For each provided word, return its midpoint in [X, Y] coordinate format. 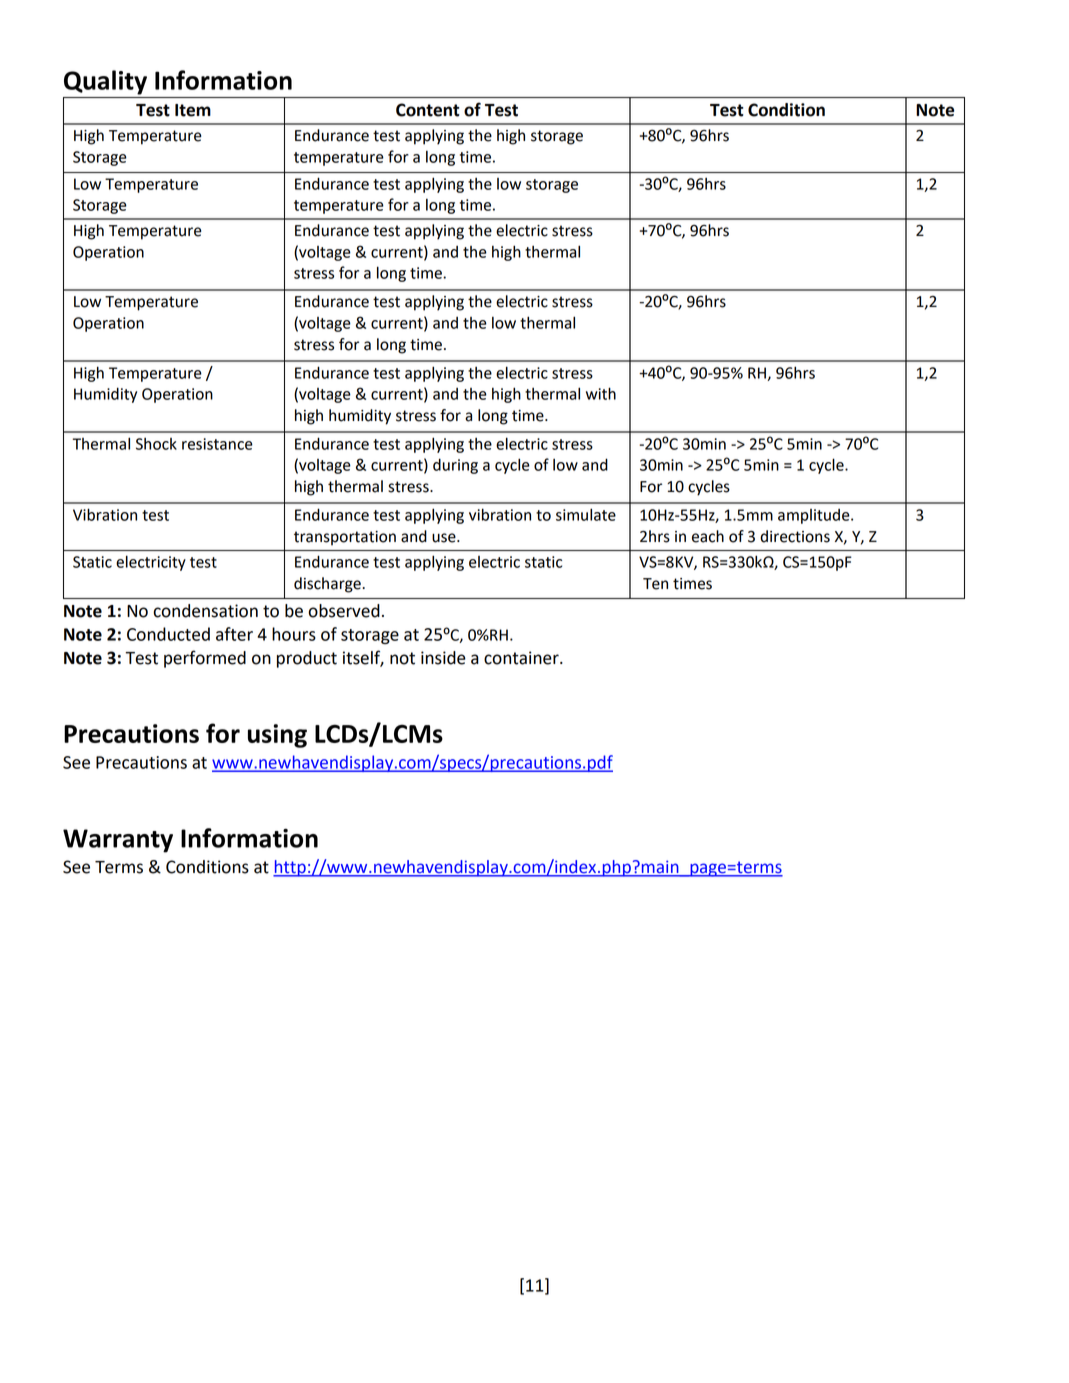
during [455, 466]
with [601, 393]
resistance [217, 444]
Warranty [118, 841]
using [277, 736]
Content [428, 110]
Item [193, 110]
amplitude [815, 516]
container [522, 658]
